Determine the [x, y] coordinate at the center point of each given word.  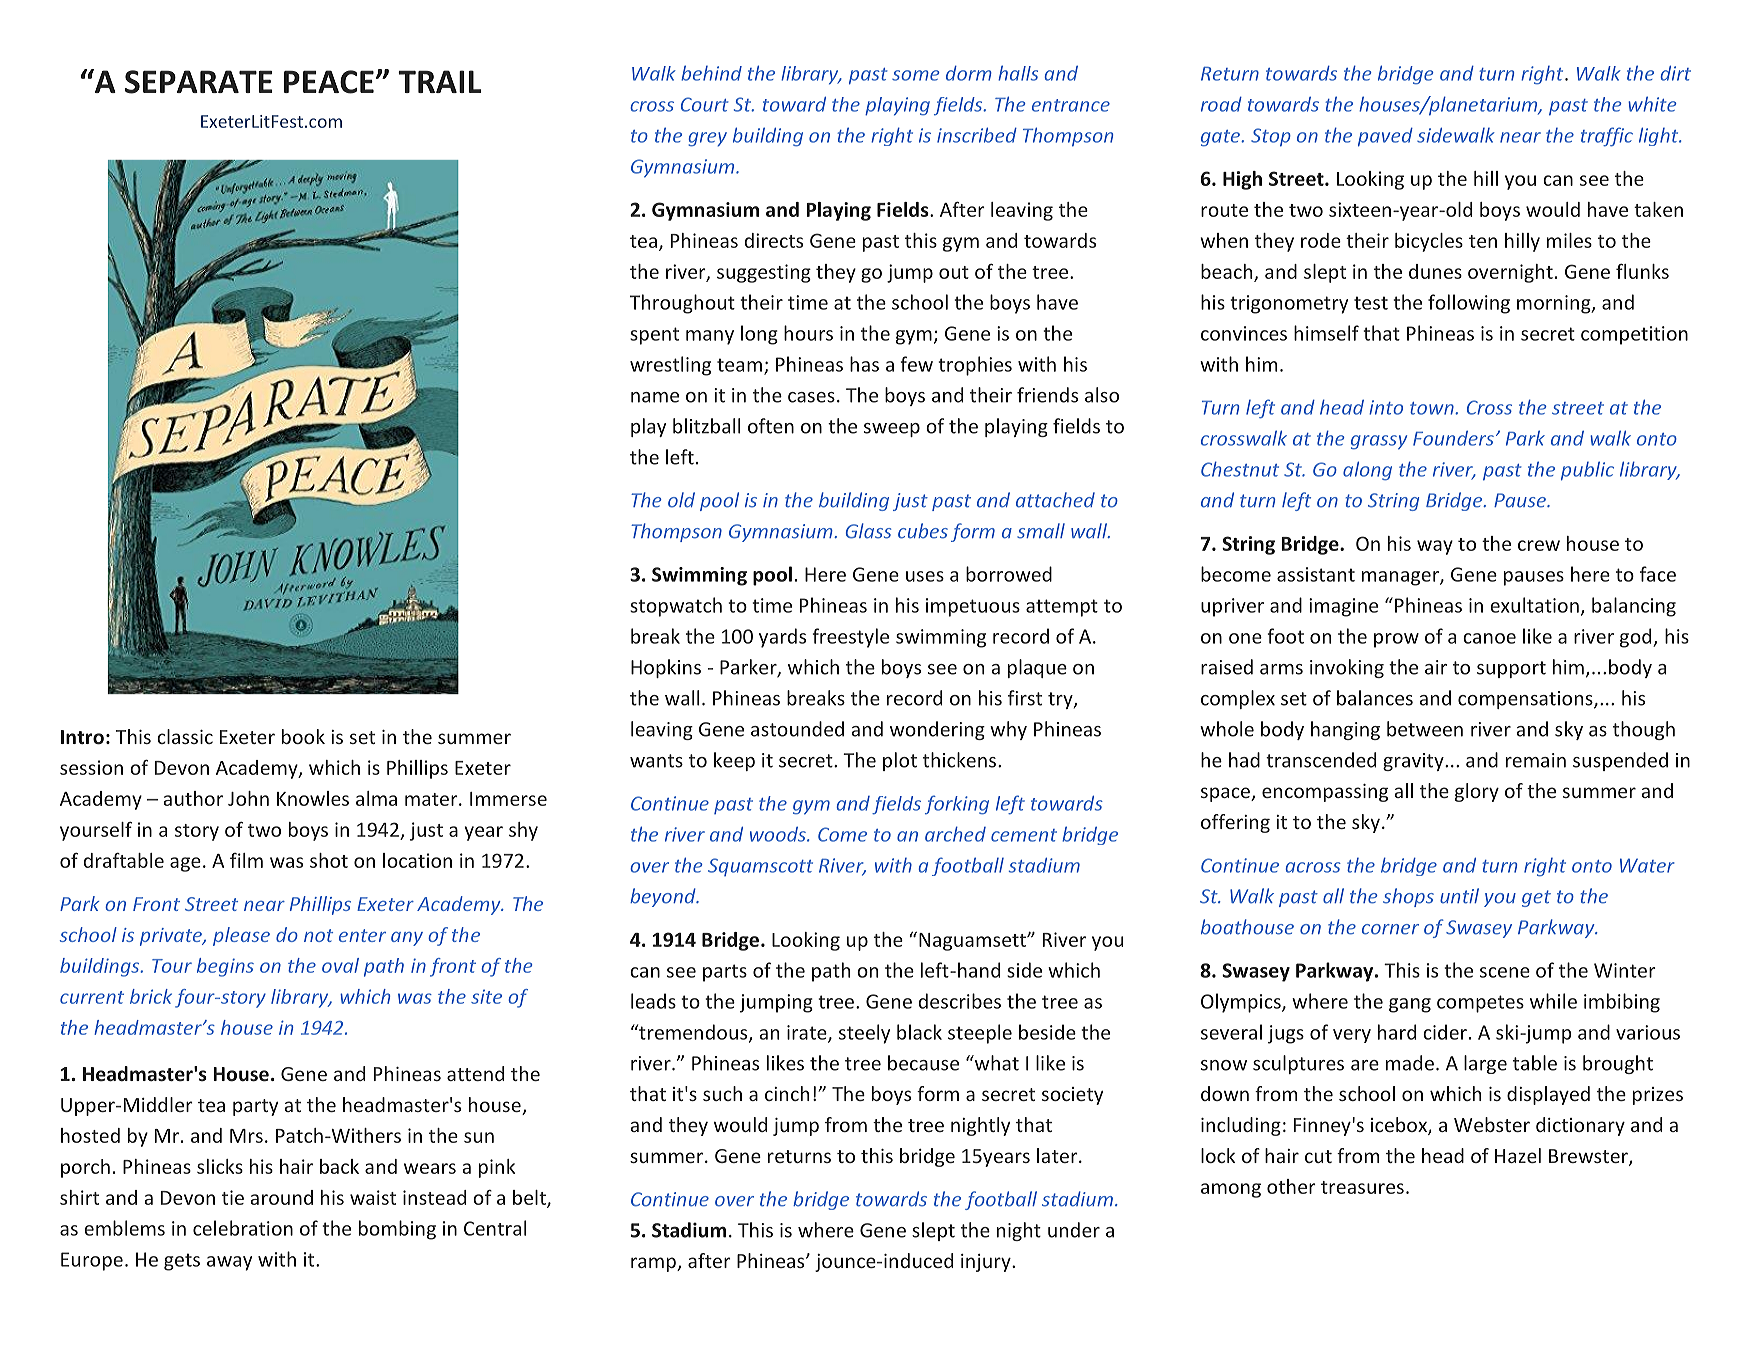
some [915, 75]
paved [1385, 137]
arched [955, 834]
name [655, 397]
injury [987, 1263]
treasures [1362, 1187]
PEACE [329, 82]
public [1587, 471]
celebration [243, 1228]
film [246, 860]
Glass [868, 531]
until [1459, 896]
